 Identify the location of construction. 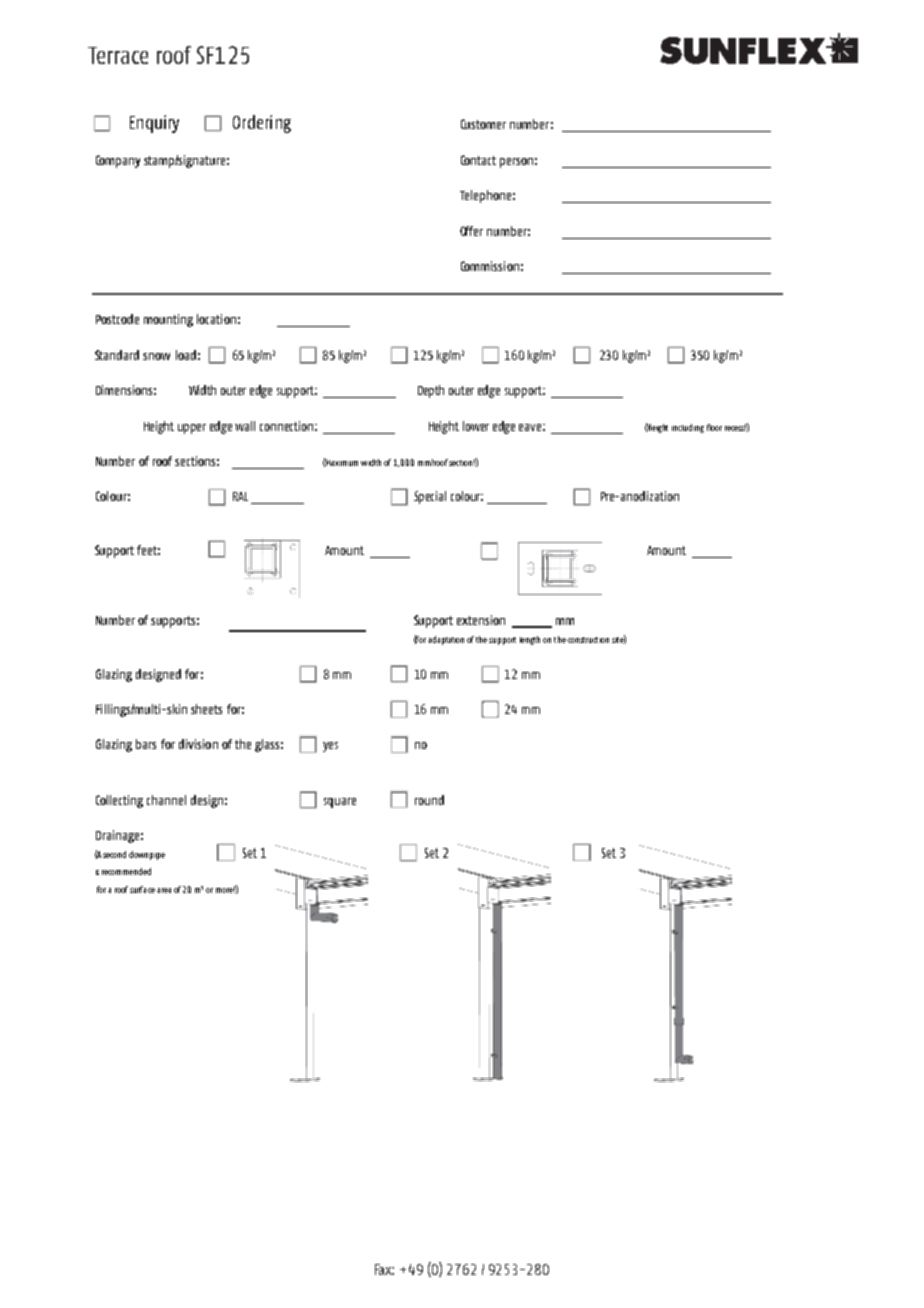
(588, 640).
